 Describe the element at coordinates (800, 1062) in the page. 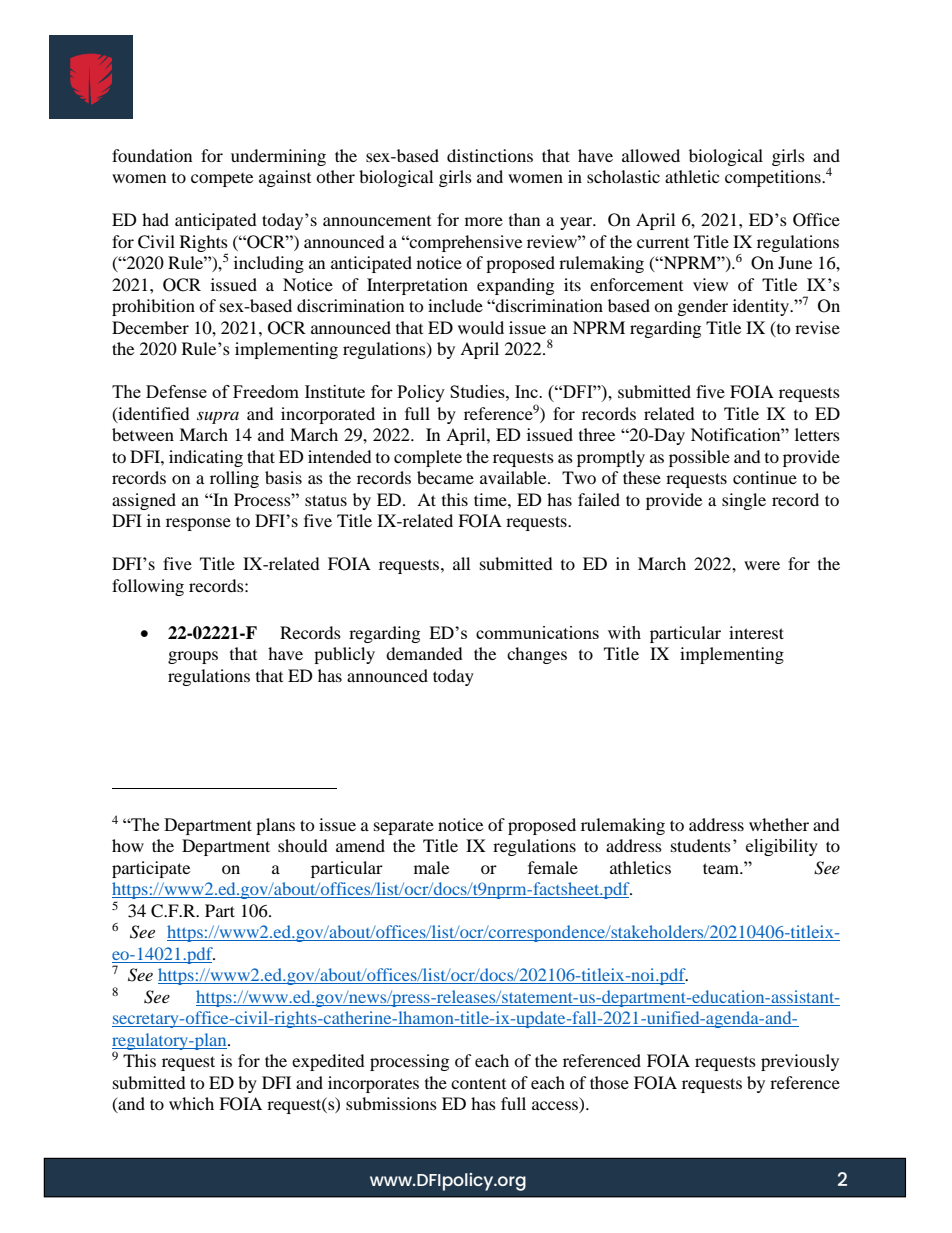

I see `previously` at that location.
